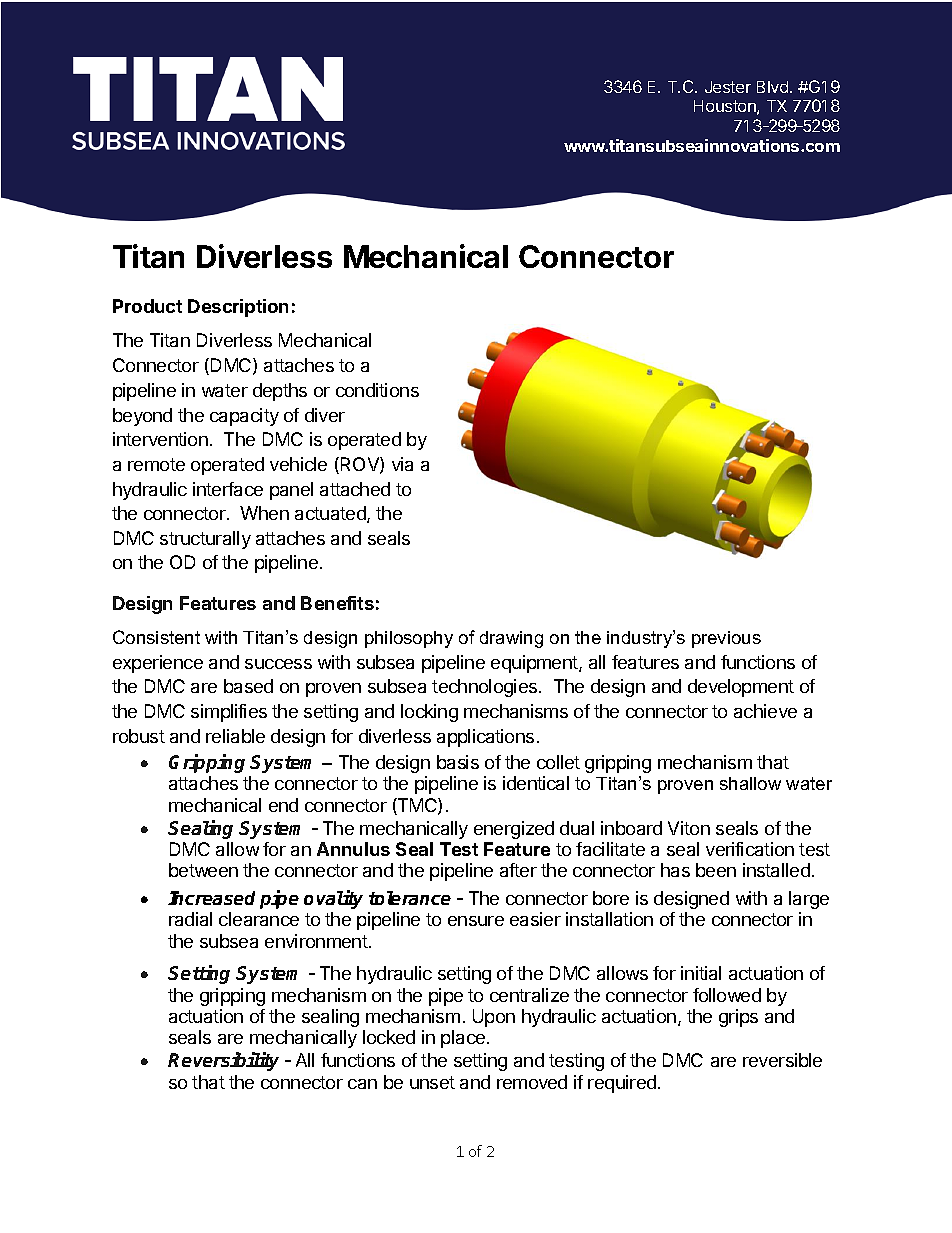 The height and width of the screenshot is (1233, 952). I want to click on drawing, so click(511, 639).
